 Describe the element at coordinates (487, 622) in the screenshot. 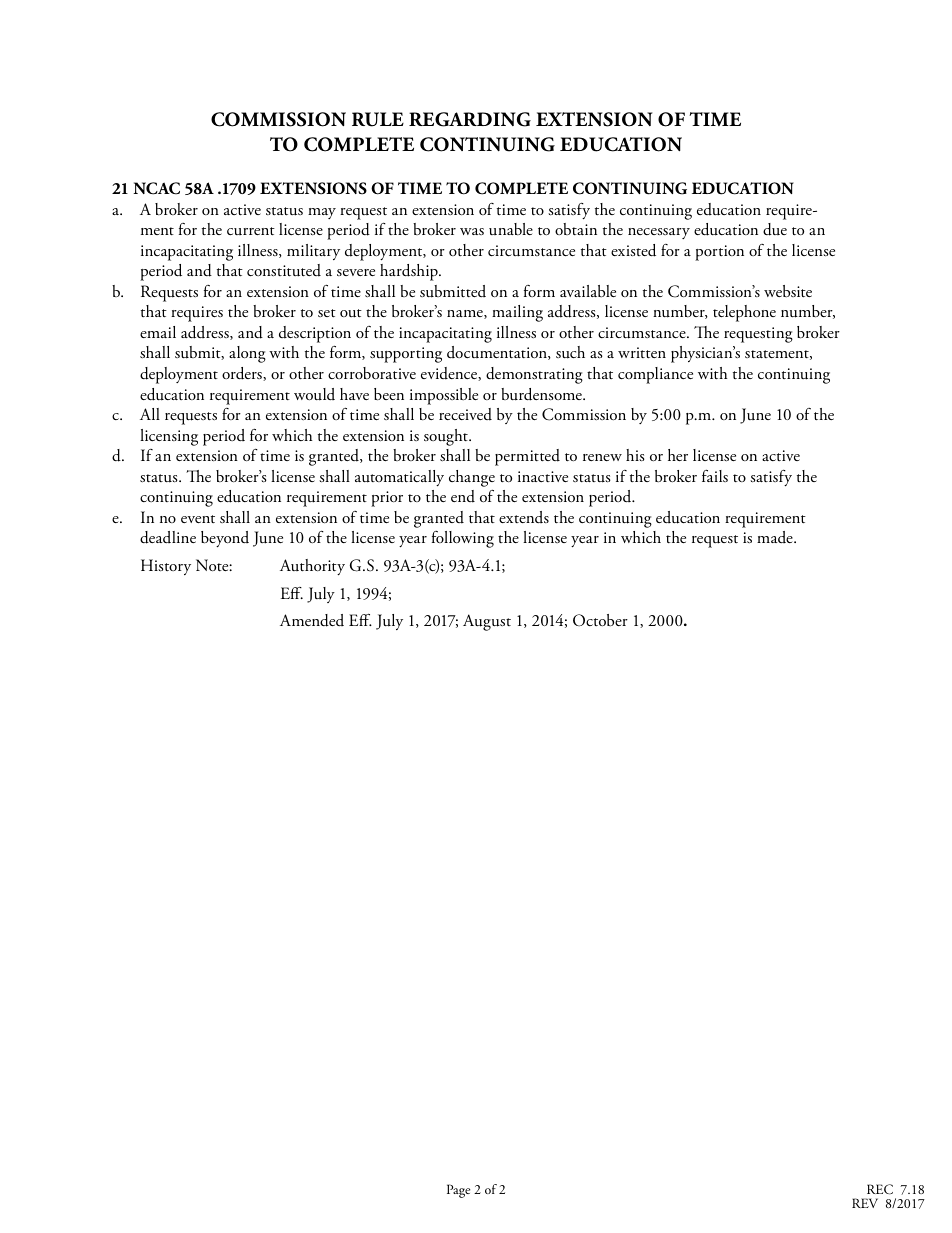

I see `August` at that location.
